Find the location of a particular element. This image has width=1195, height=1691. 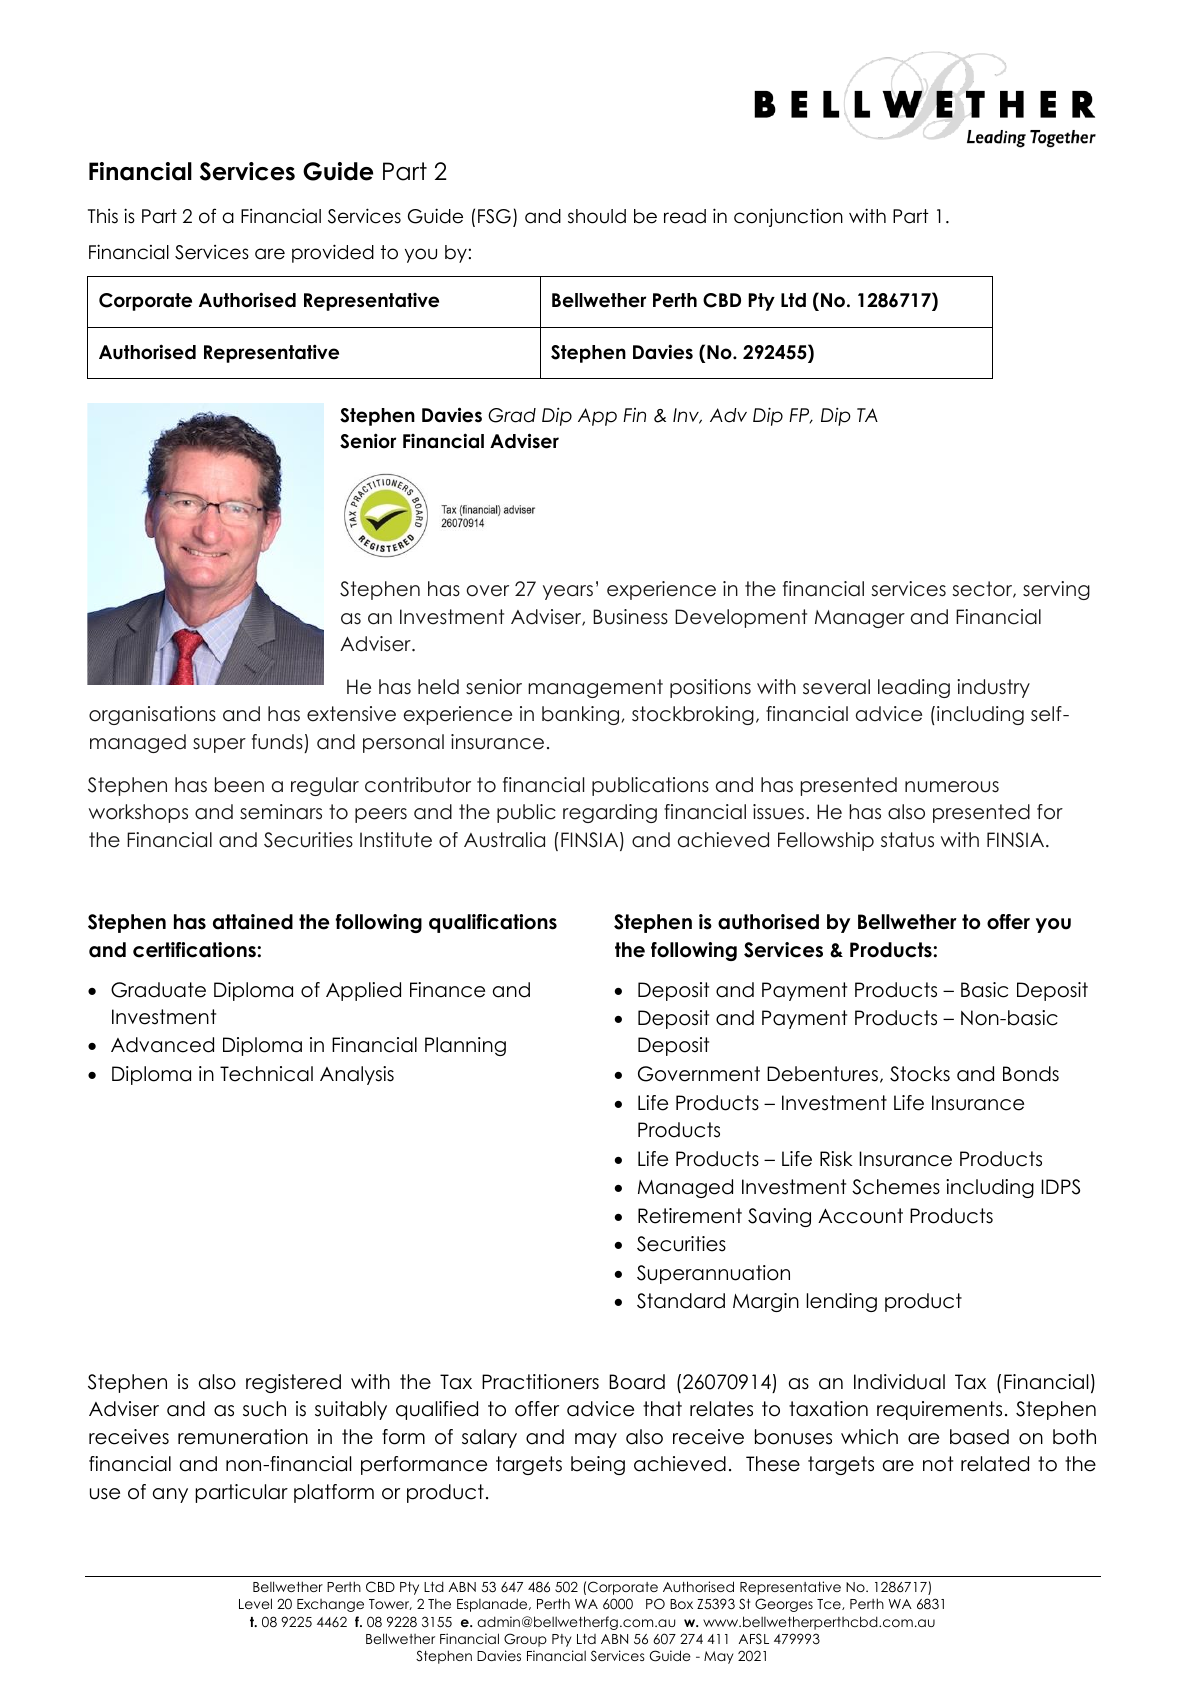

Level is located at coordinates (255, 1603).
